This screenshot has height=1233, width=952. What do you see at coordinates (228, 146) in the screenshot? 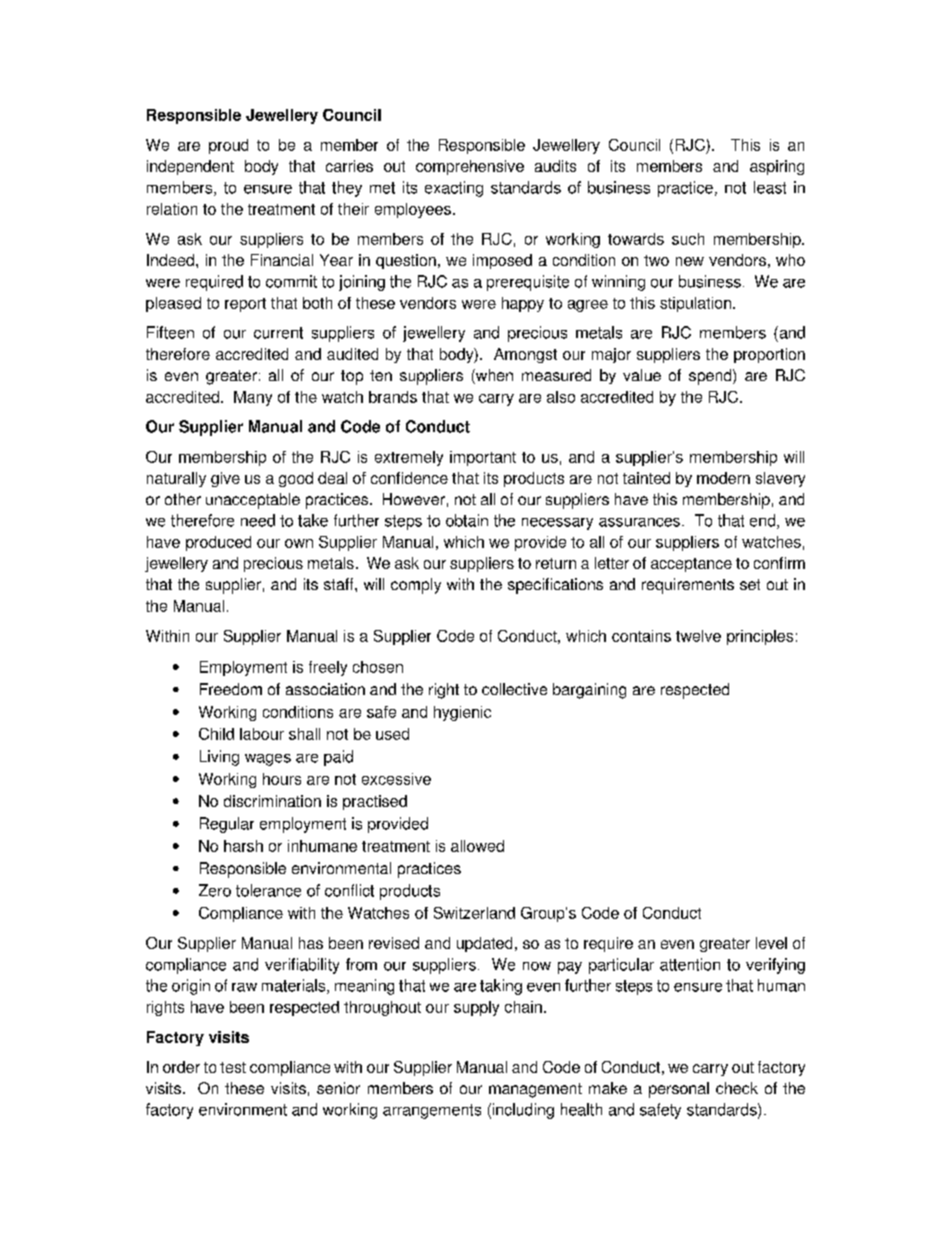
I see `proud` at bounding box center [228, 146].
